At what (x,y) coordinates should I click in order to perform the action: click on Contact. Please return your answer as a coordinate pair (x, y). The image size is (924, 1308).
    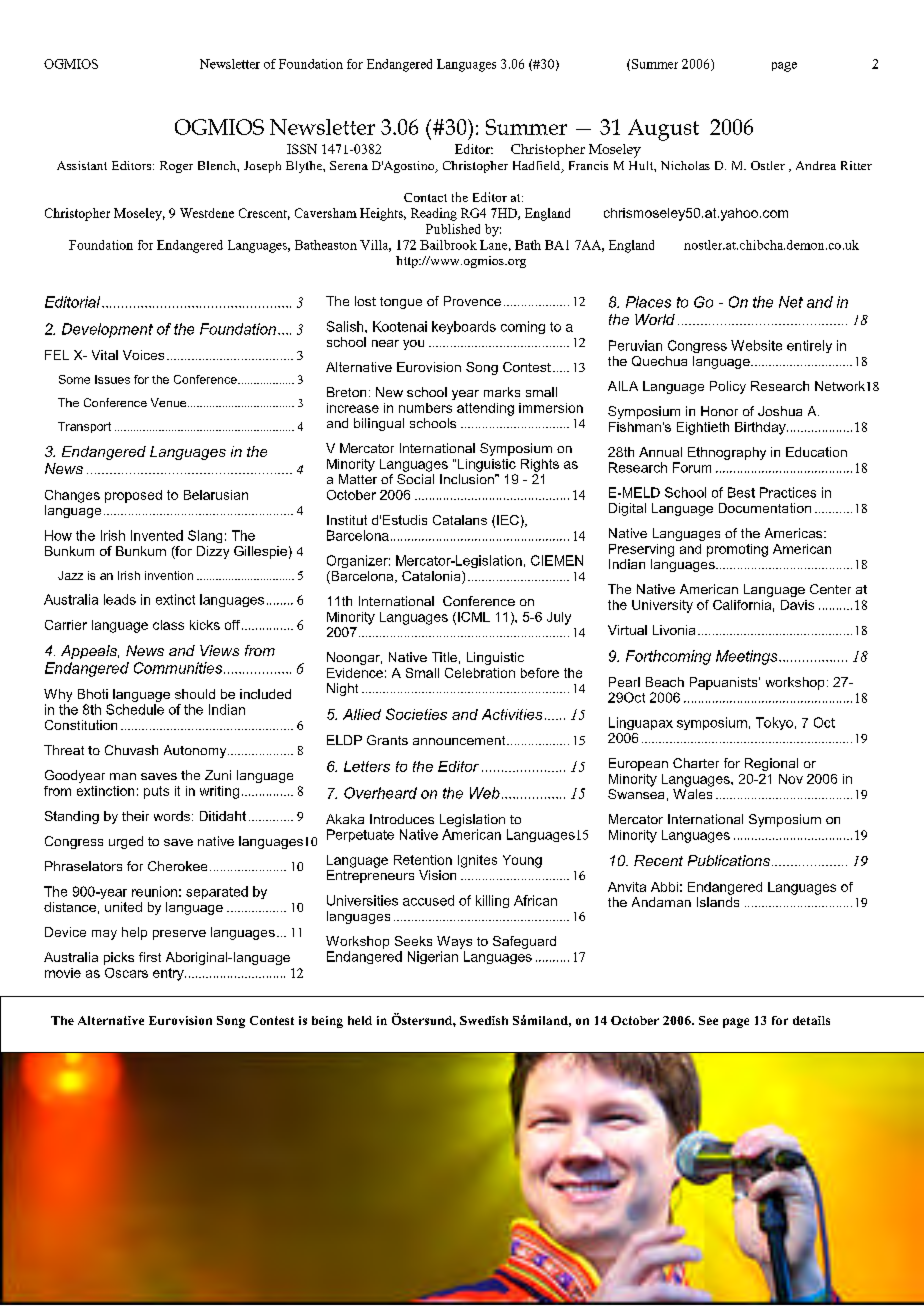
    Looking at the image, I should click on (425, 197).
